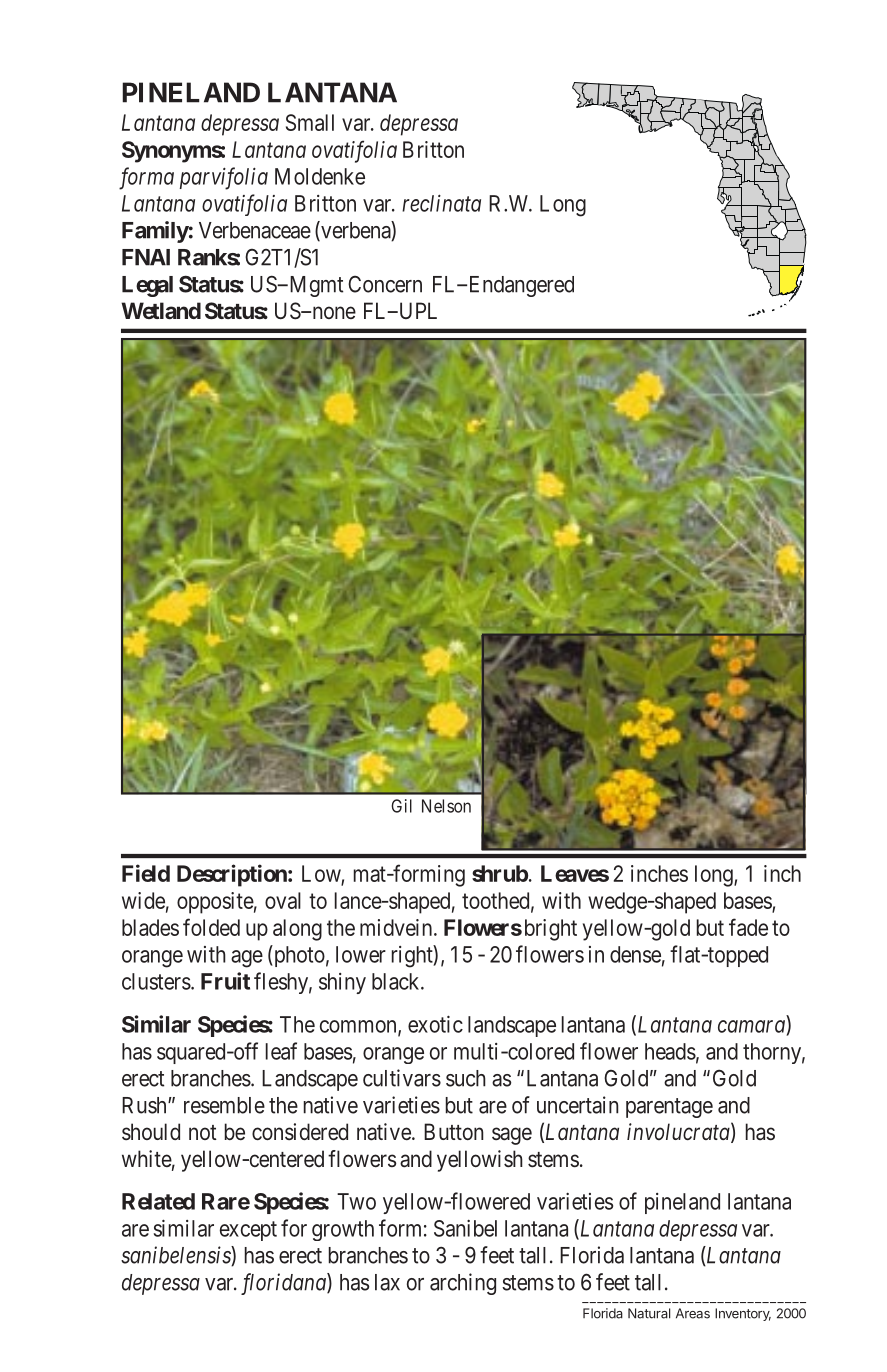 The image size is (887, 1372). Describe the element at coordinates (500, 873) in the document. I see `shrub` at that location.
